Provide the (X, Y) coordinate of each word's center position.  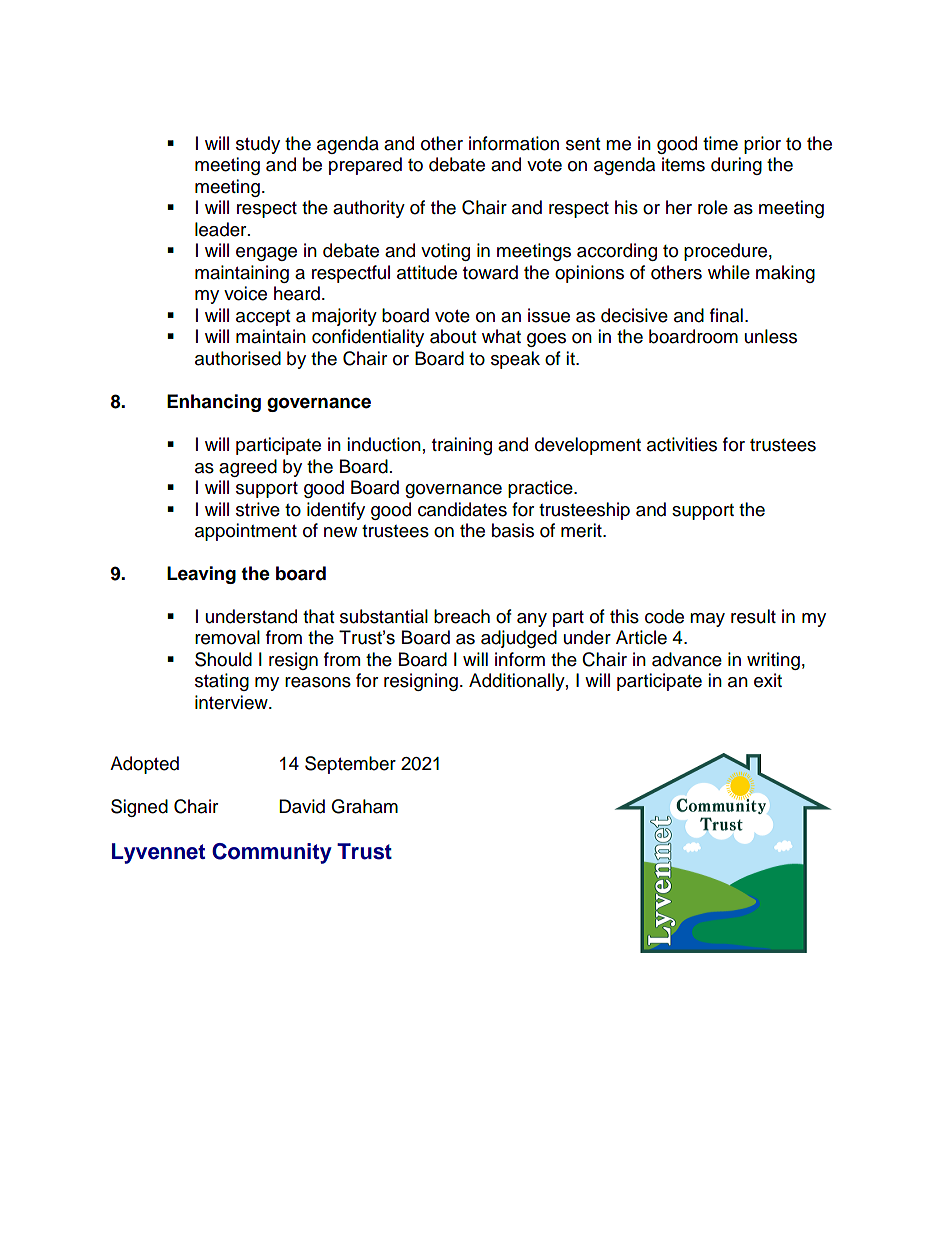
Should (223, 659)
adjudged (519, 639)
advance (687, 659)
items (683, 164)
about (453, 336)
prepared (365, 166)
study (258, 145)
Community (272, 853)
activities (682, 444)
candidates (462, 509)
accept (263, 318)
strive (258, 509)
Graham (364, 806)
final (726, 315)
